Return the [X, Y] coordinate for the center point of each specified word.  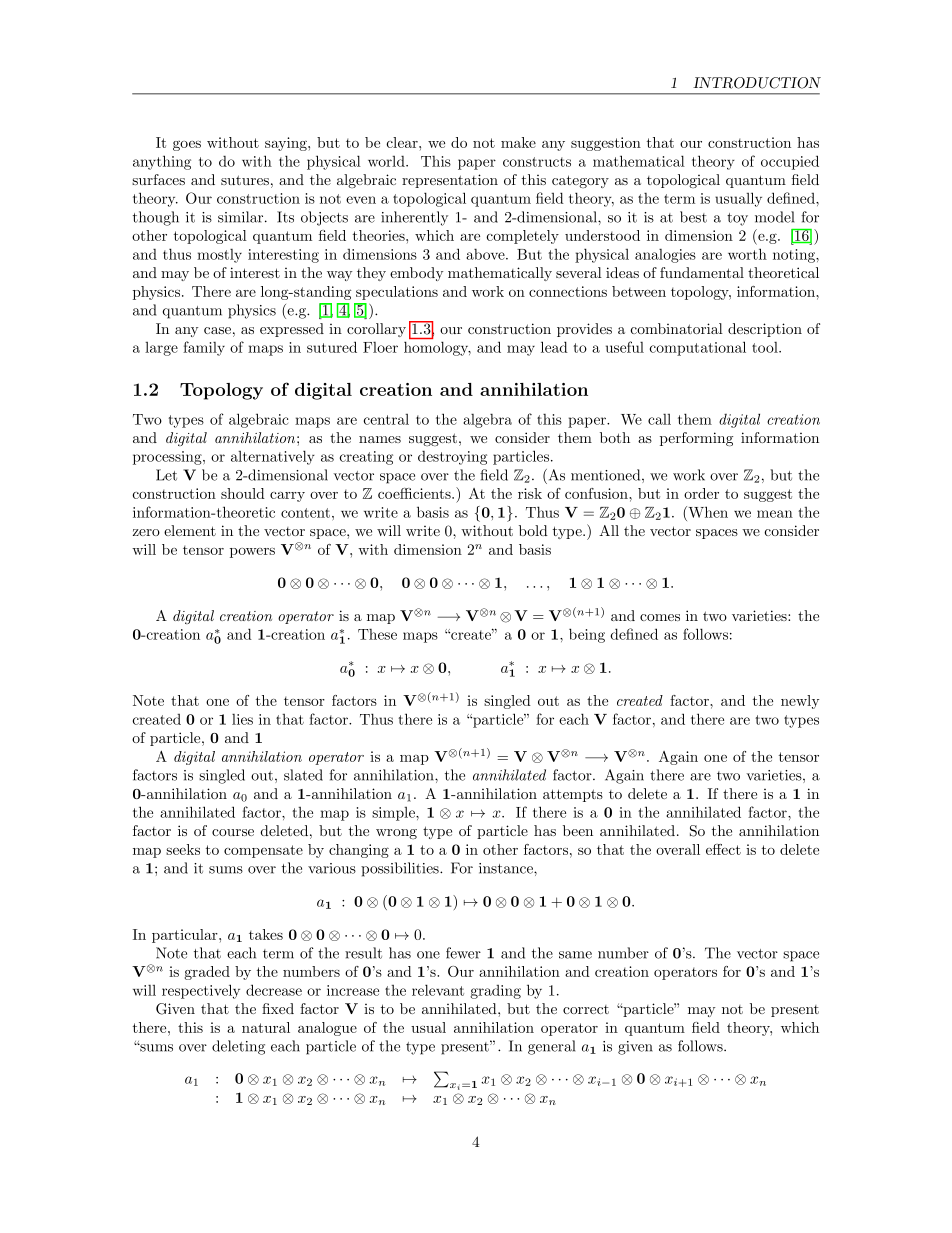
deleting [238, 1047]
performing [696, 439]
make [518, 142]
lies [242, 719]
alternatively [273, 457]
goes [187, 146]
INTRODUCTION [757, 83]
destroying [452, 457]
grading [495, 992]
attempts [573, 795]
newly [800, 702]
